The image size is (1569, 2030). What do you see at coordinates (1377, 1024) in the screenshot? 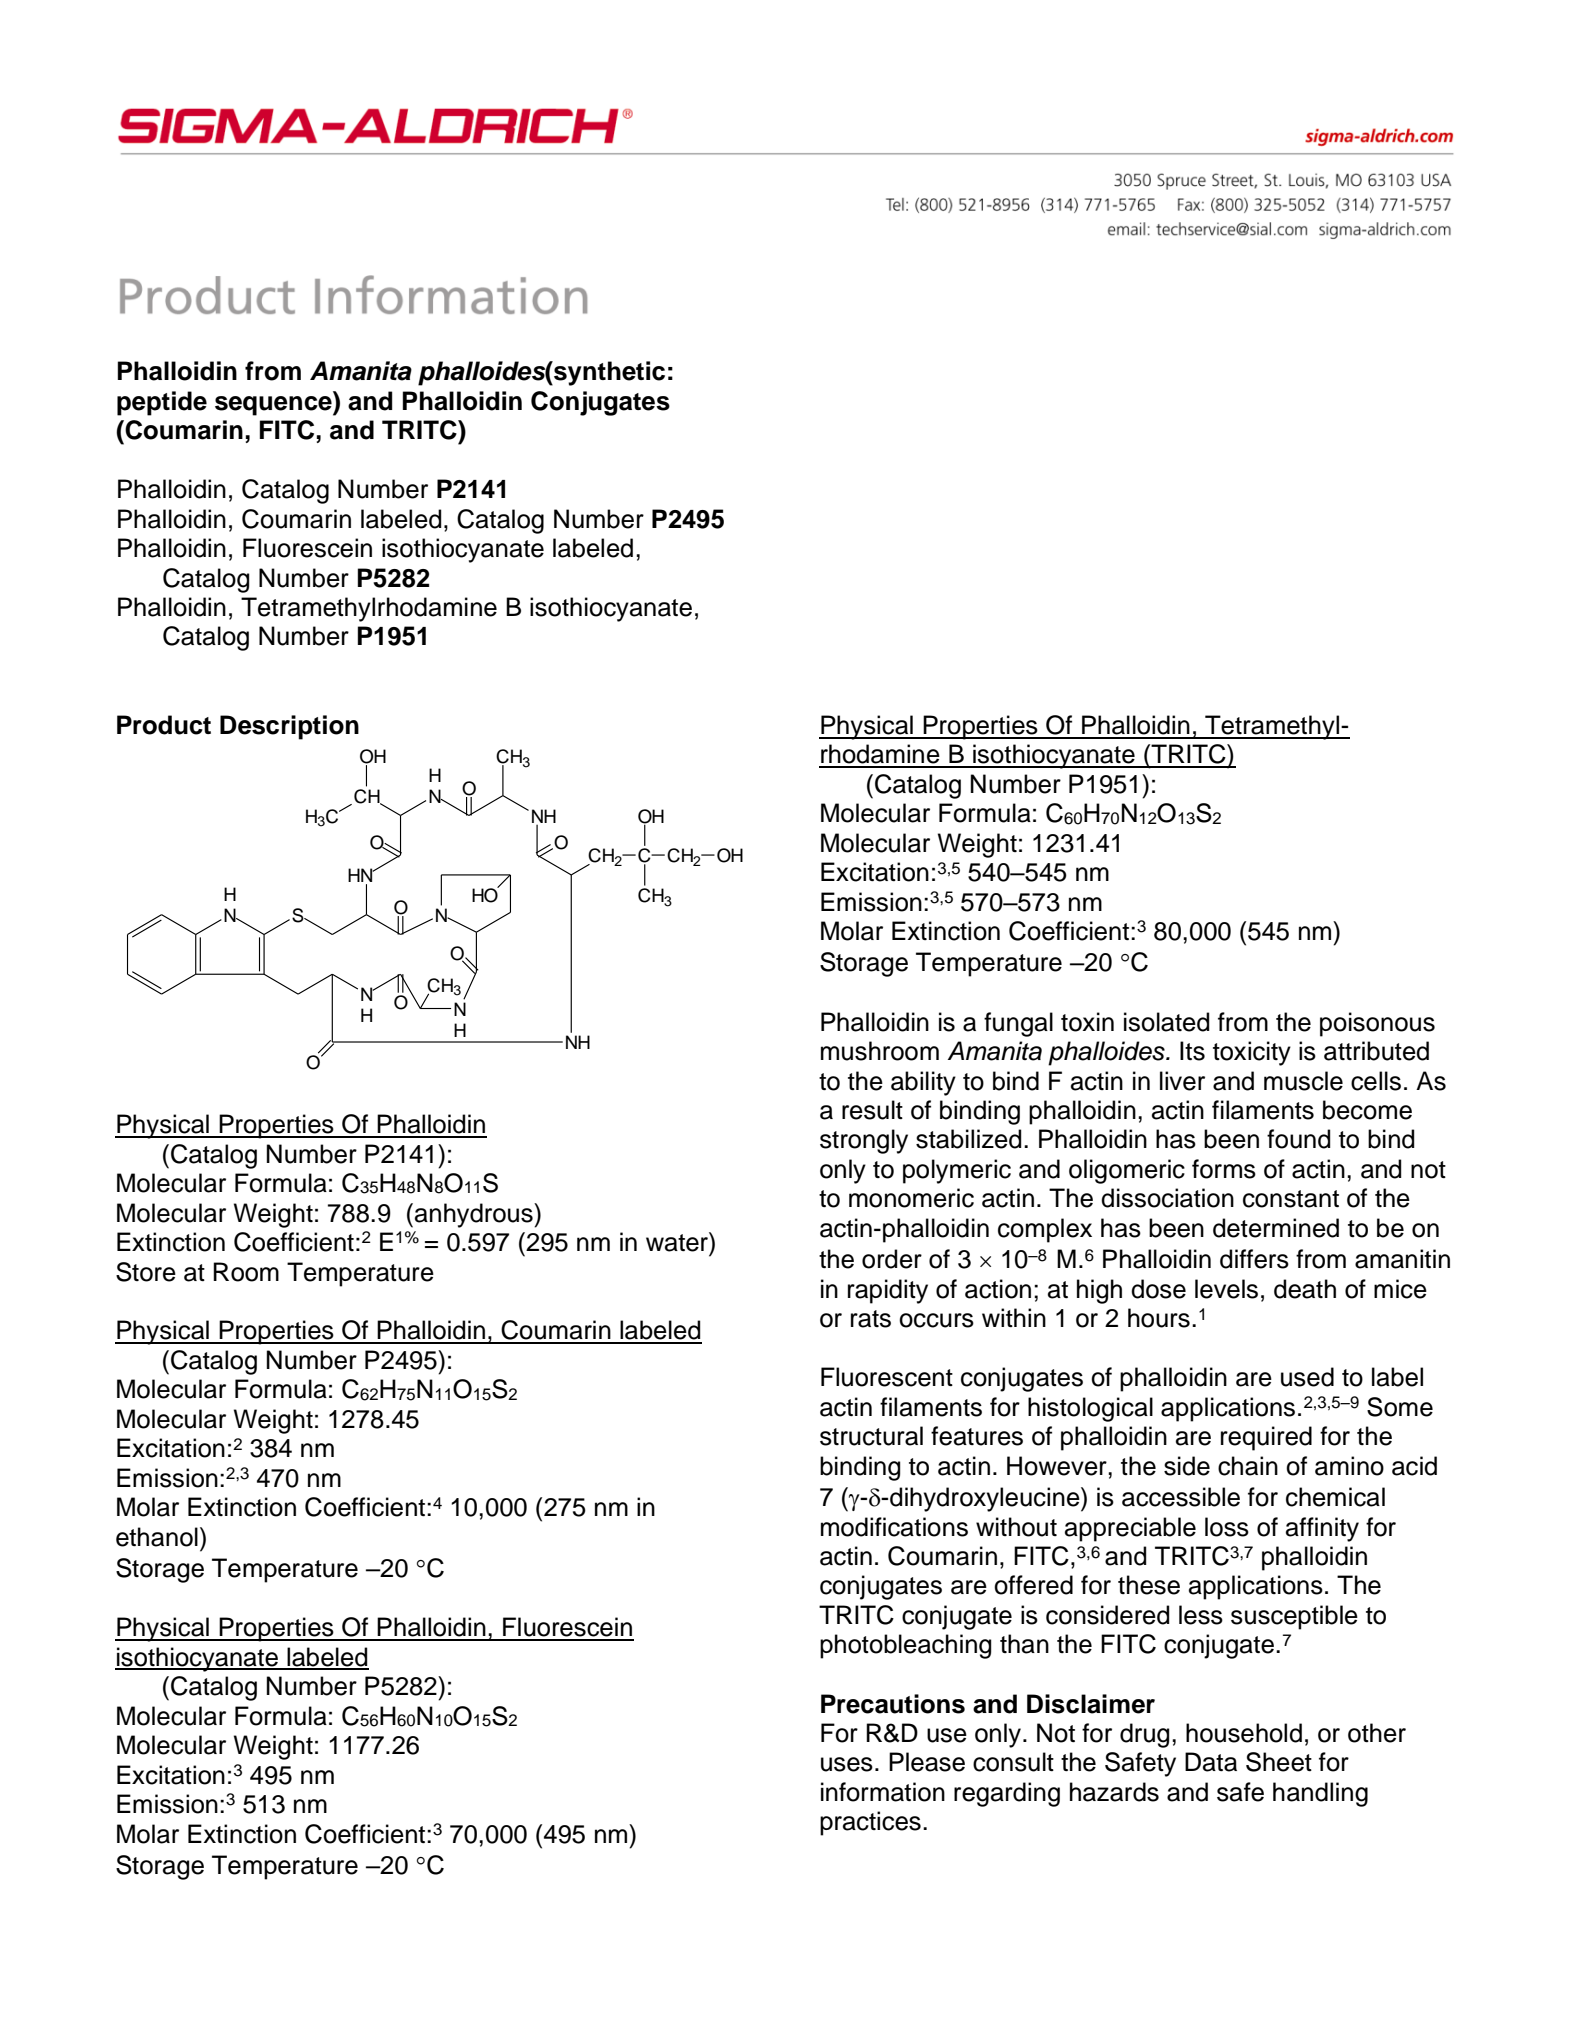
I see `poisonous` at bounding box center [1377, 1024].
